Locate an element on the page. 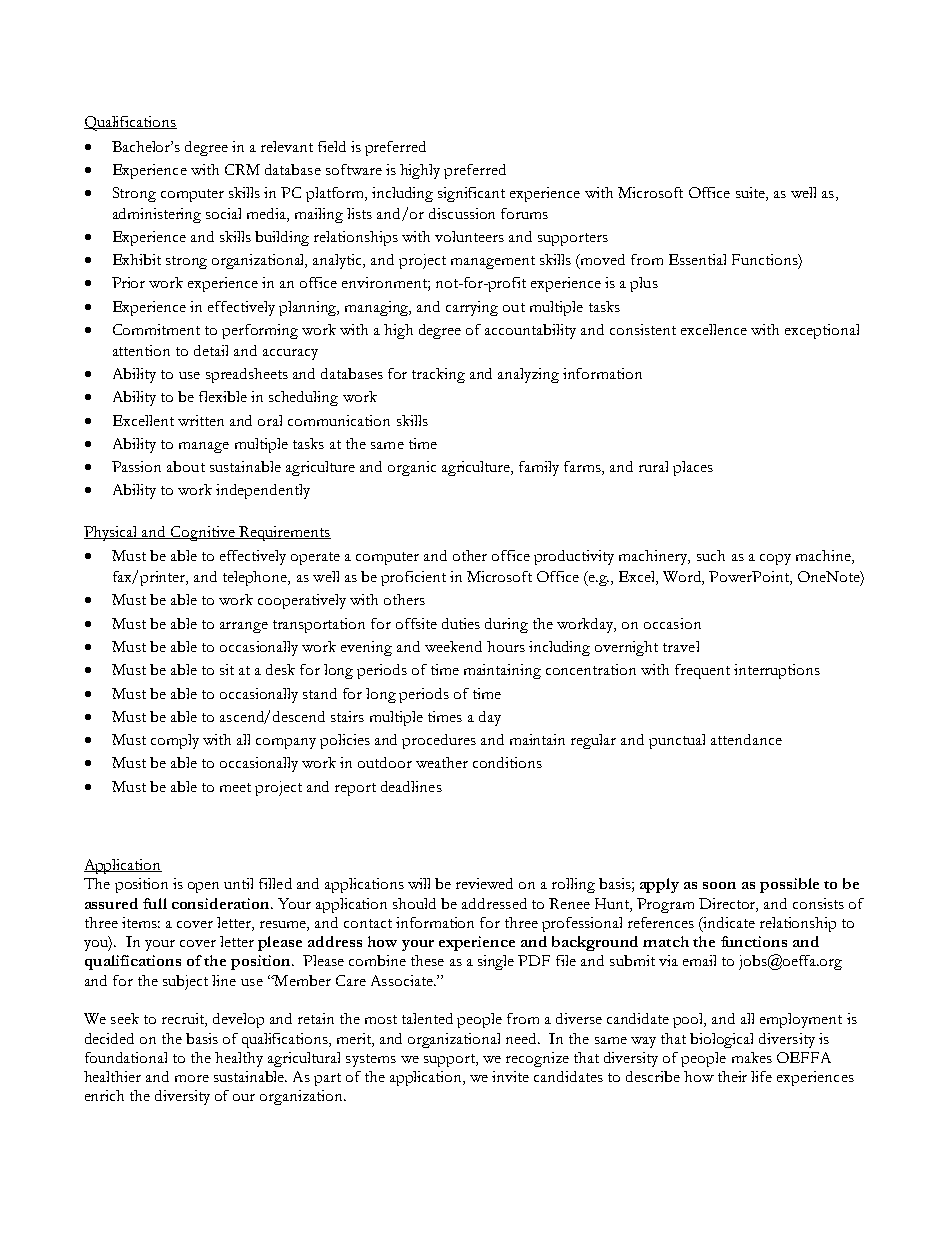 The width and height of the page is (952, 1233). invite is located at coordinates (510, 1076).
